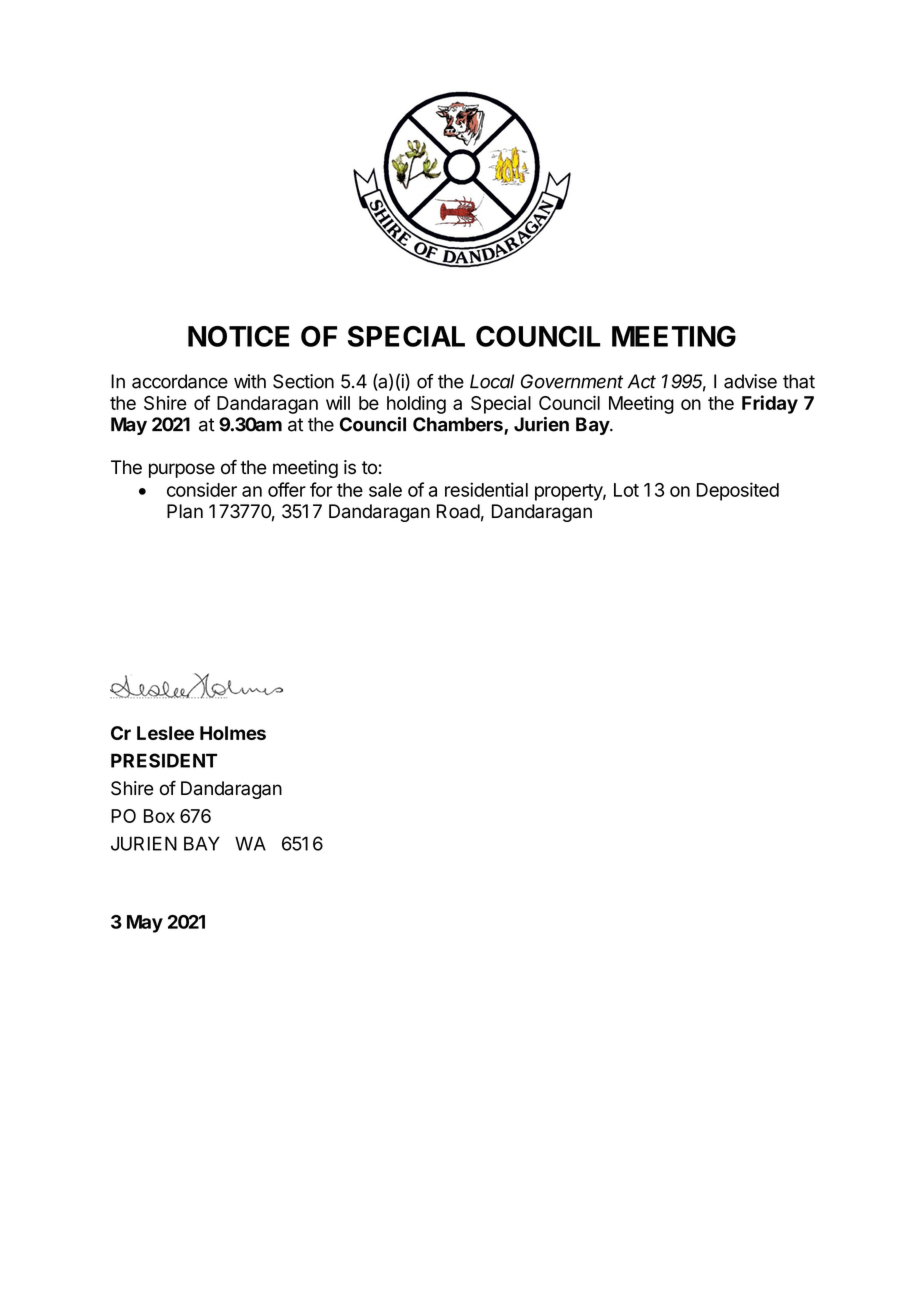 This image has height=1308, width=924. What do you see at coordinates (159, 816) in the image?
I see `Box` at bounding box center [159, 816].
